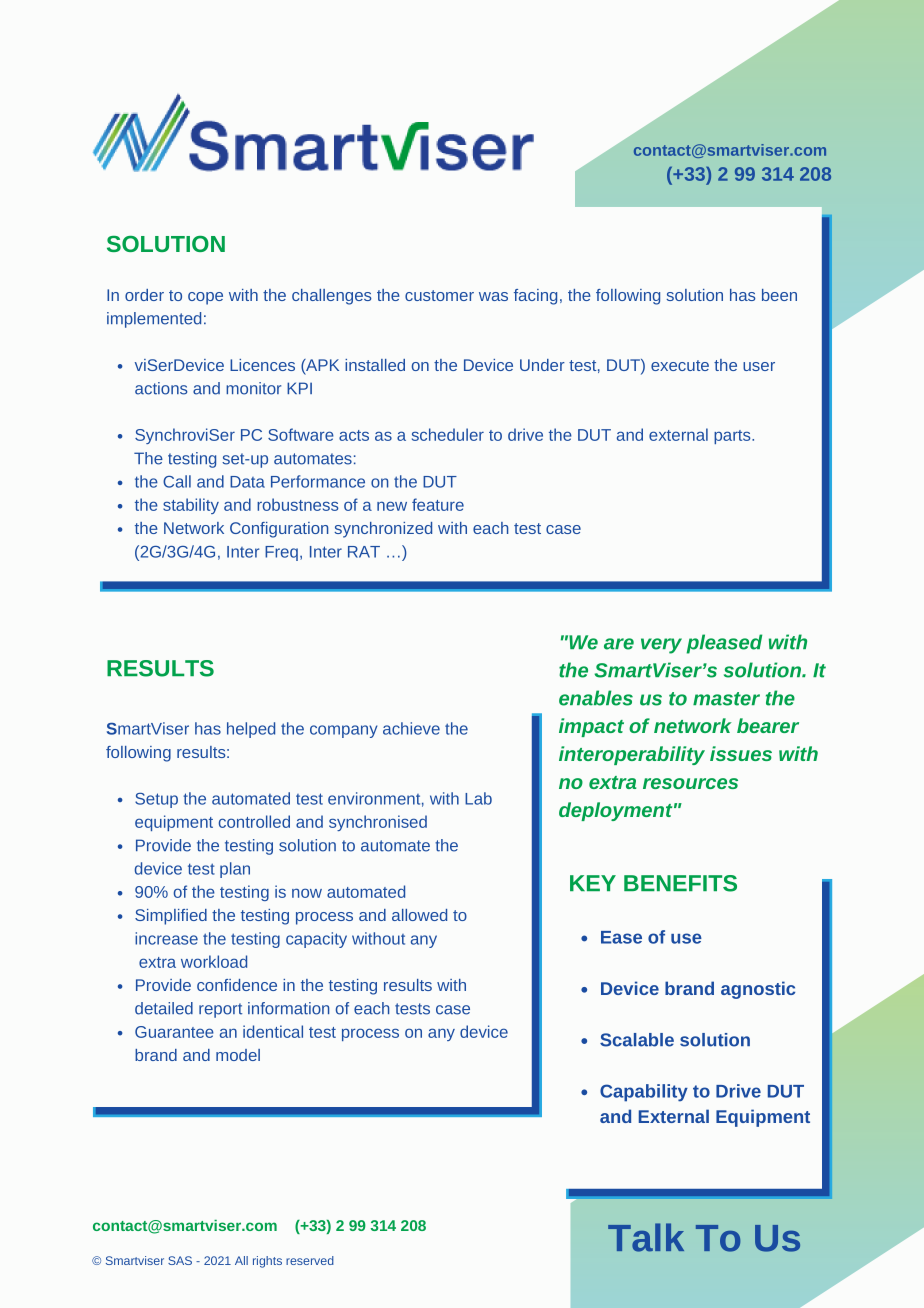 The height and width of the page is (1308, 924). What do you see at coordinates (205, 298) in the page?
I see `cope` at bounding box center [205, 298].
